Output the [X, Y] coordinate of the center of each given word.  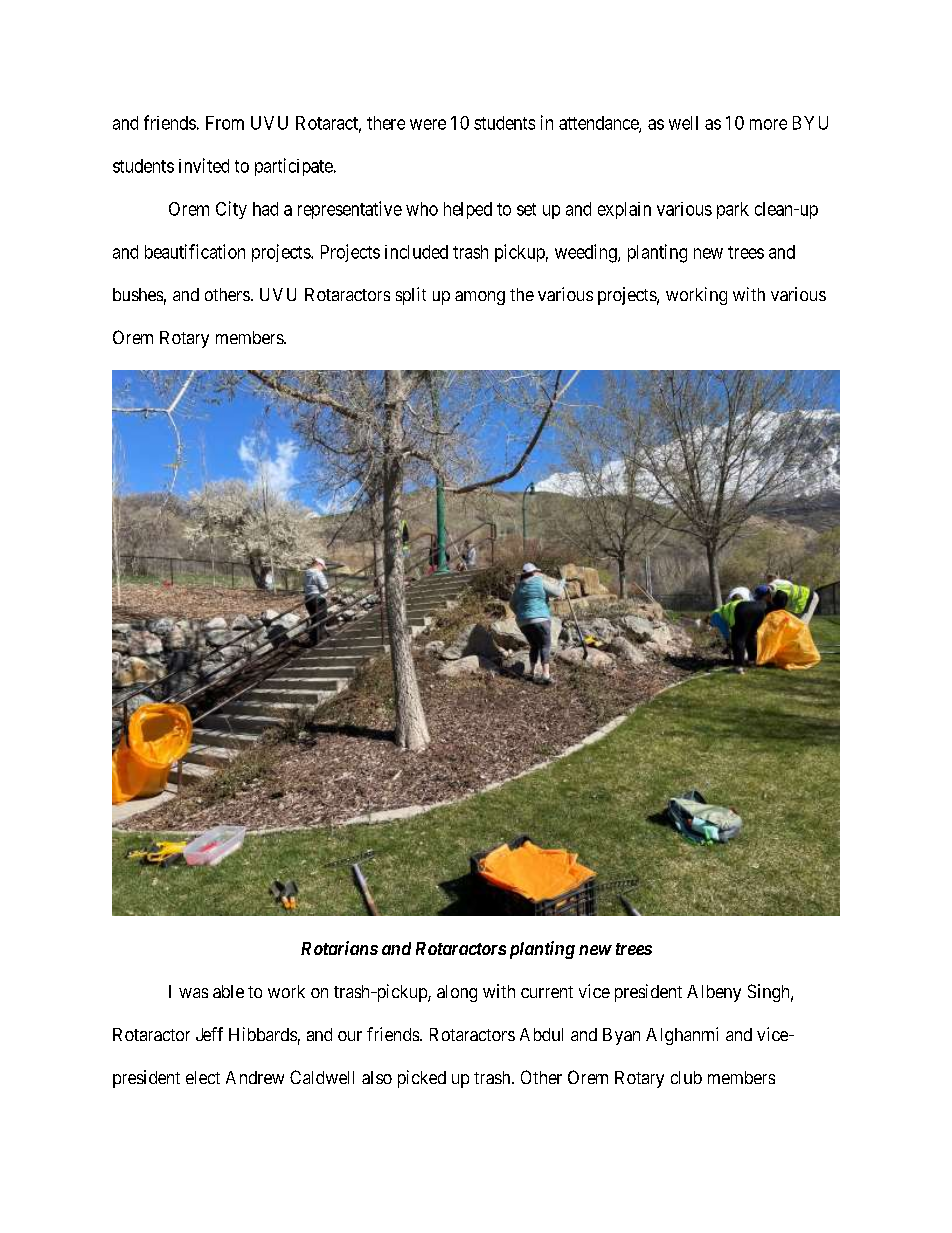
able [228, 991]
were [428, 124]
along [457, 993]
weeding [587, 253]
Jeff [209, 1034]
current [547, 992]
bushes [138, 294]
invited [204, 165]
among [480, 298]
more [768, 124]
